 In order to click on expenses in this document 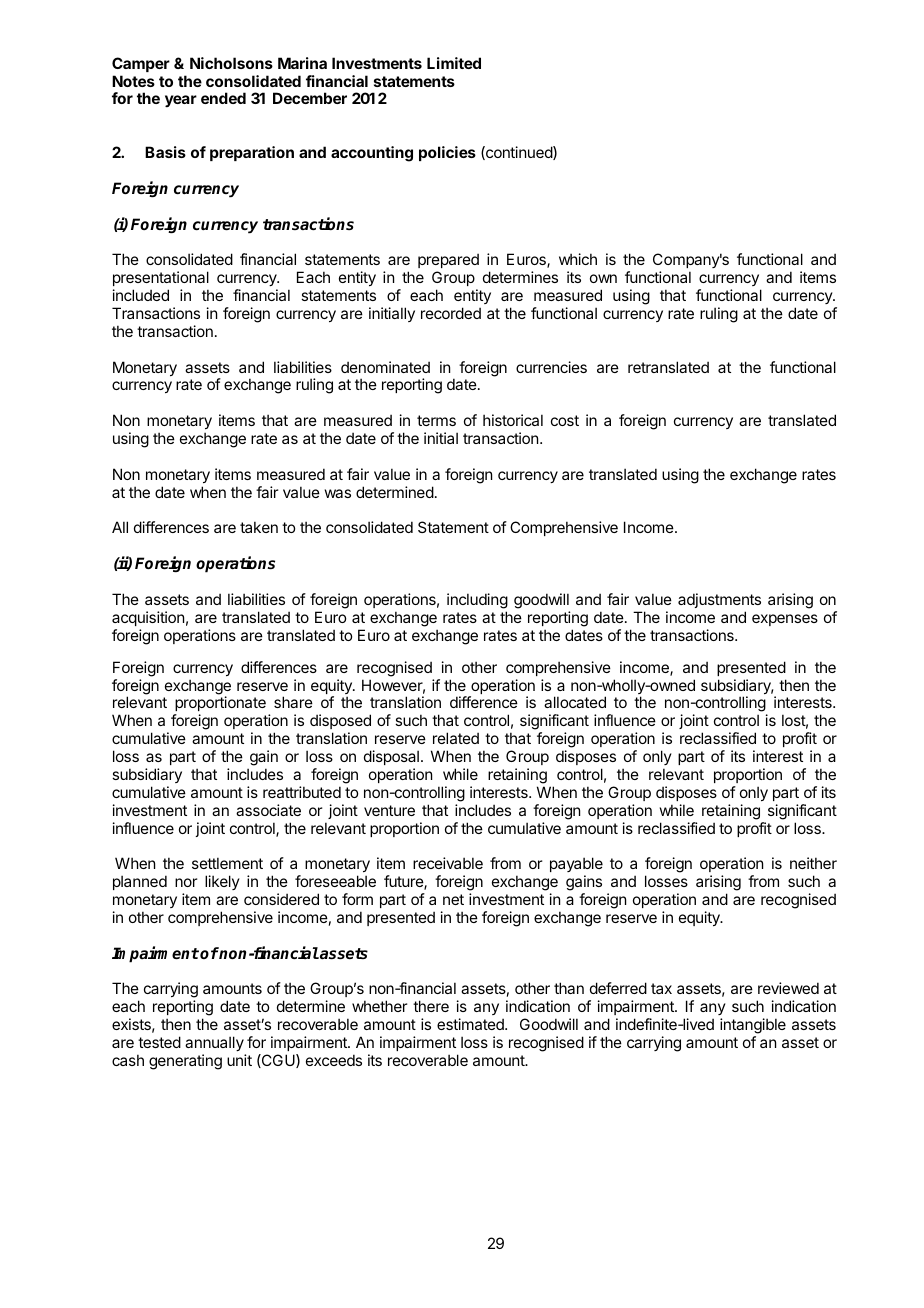, I will do `click(785, 620)`.
